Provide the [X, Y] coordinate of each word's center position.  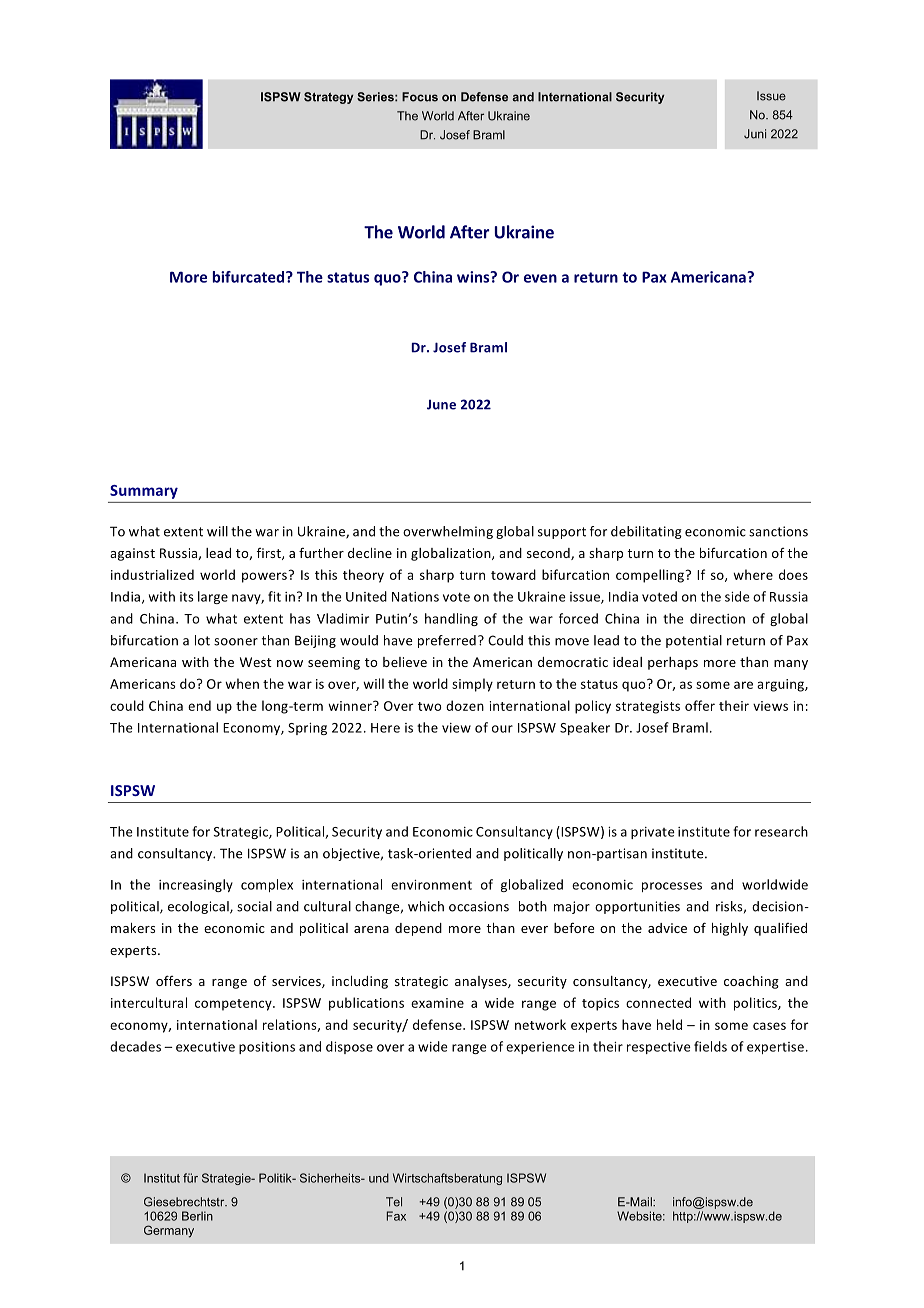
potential [694, 641]
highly [730, 929]
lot [202, 640]
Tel [394, 1202]
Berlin [197, 1216]
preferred [447, 641]
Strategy [328, 98]
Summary [144, 492]
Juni [755, 134]
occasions [479, 906]
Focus [420, 97]
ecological [199, 907]
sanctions [778, 531]
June [441, 405]
